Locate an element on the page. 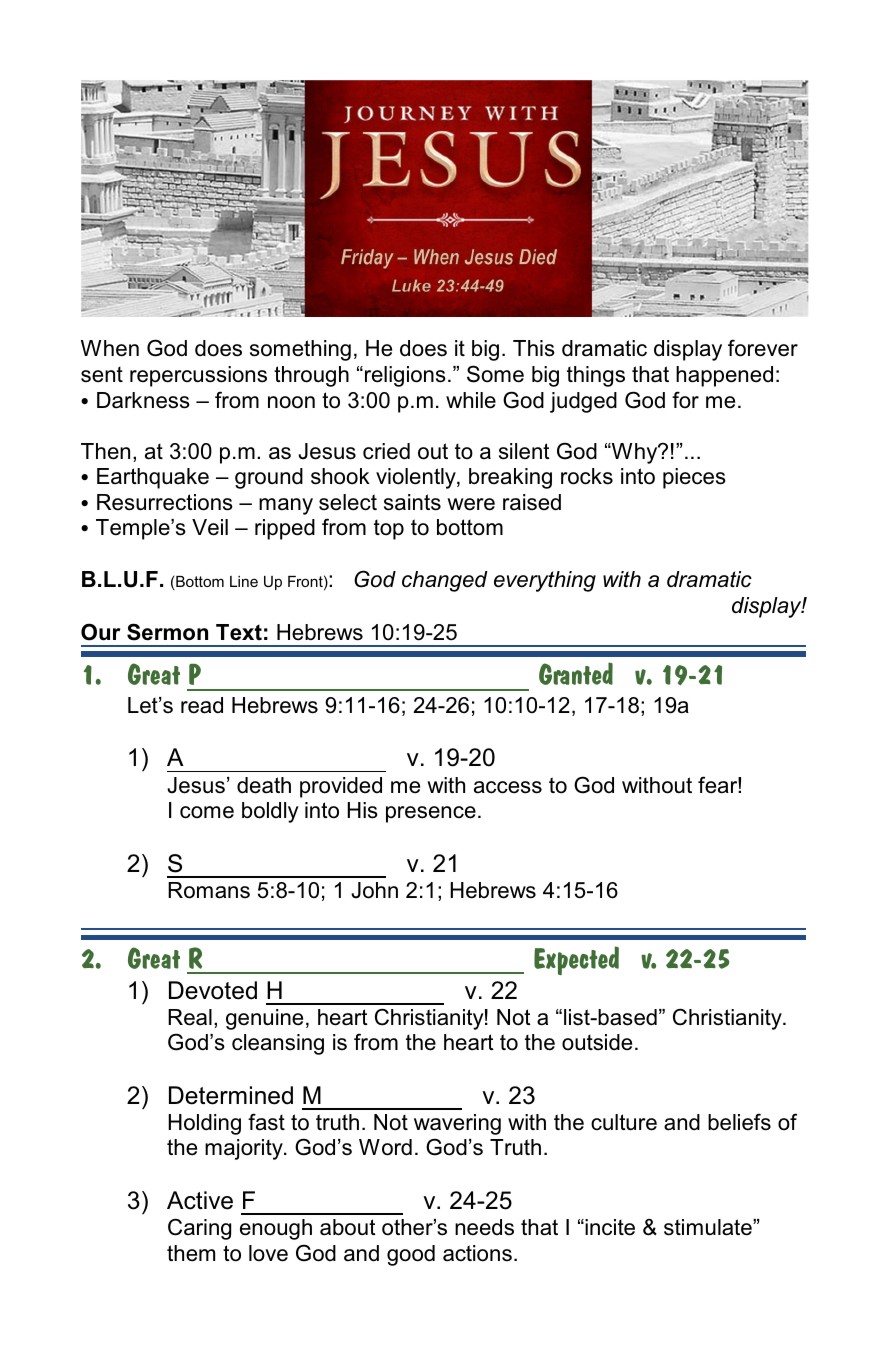 The width and height of the image is (887, 1372). happened is located at coordinates (724, 376).
